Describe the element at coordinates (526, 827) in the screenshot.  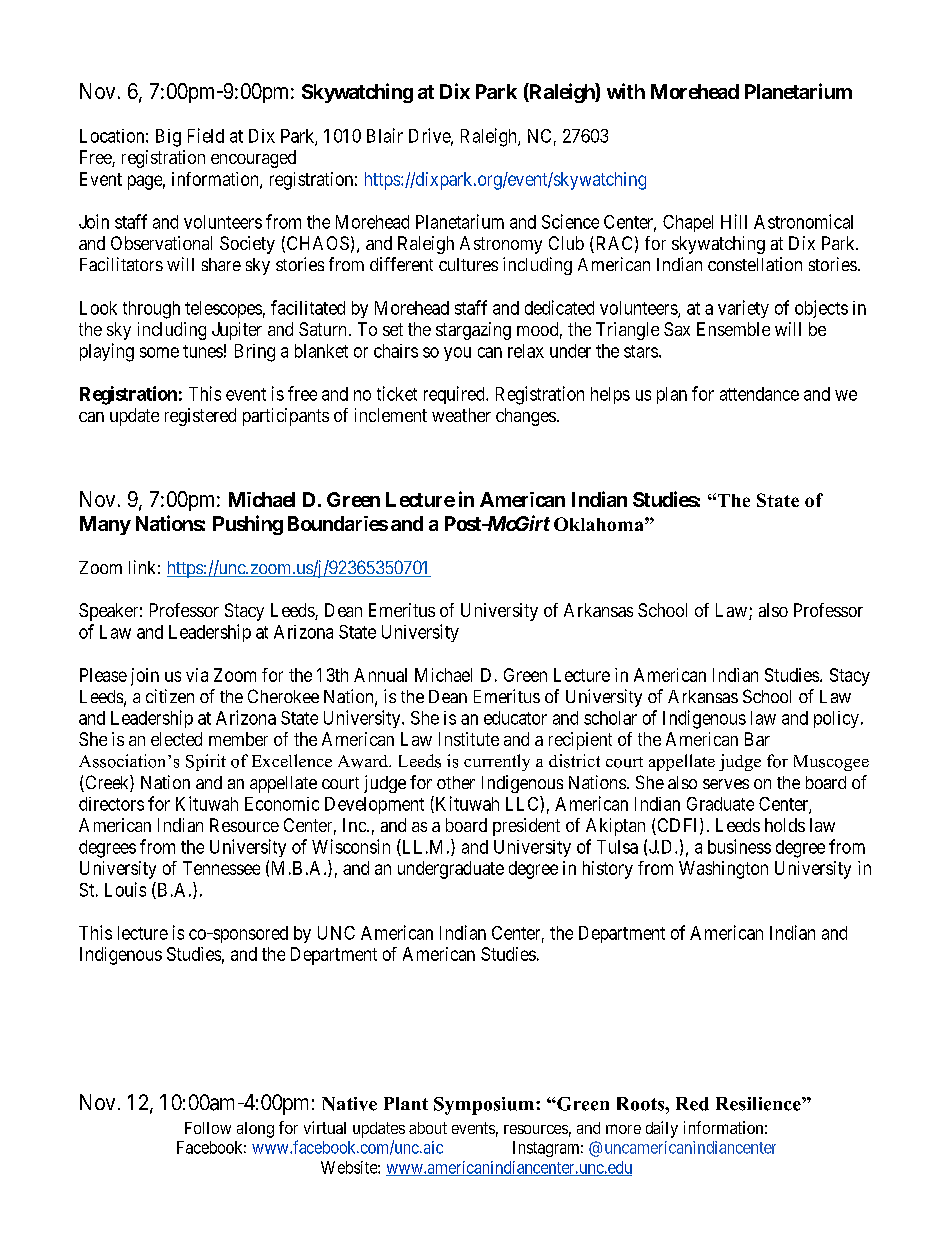
I see `president` at that location.
